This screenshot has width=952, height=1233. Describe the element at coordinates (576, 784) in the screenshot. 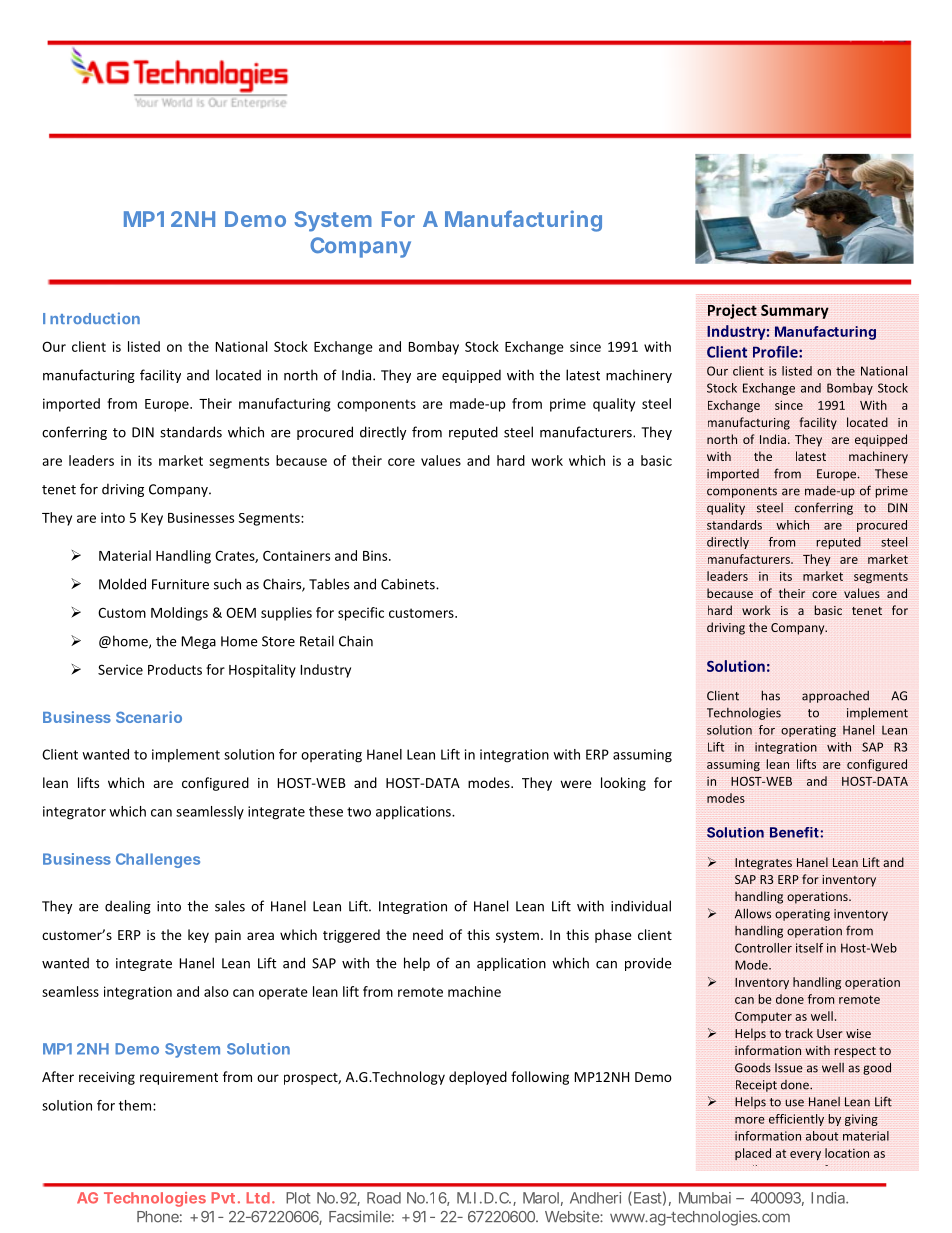

I see `were` at that location.
